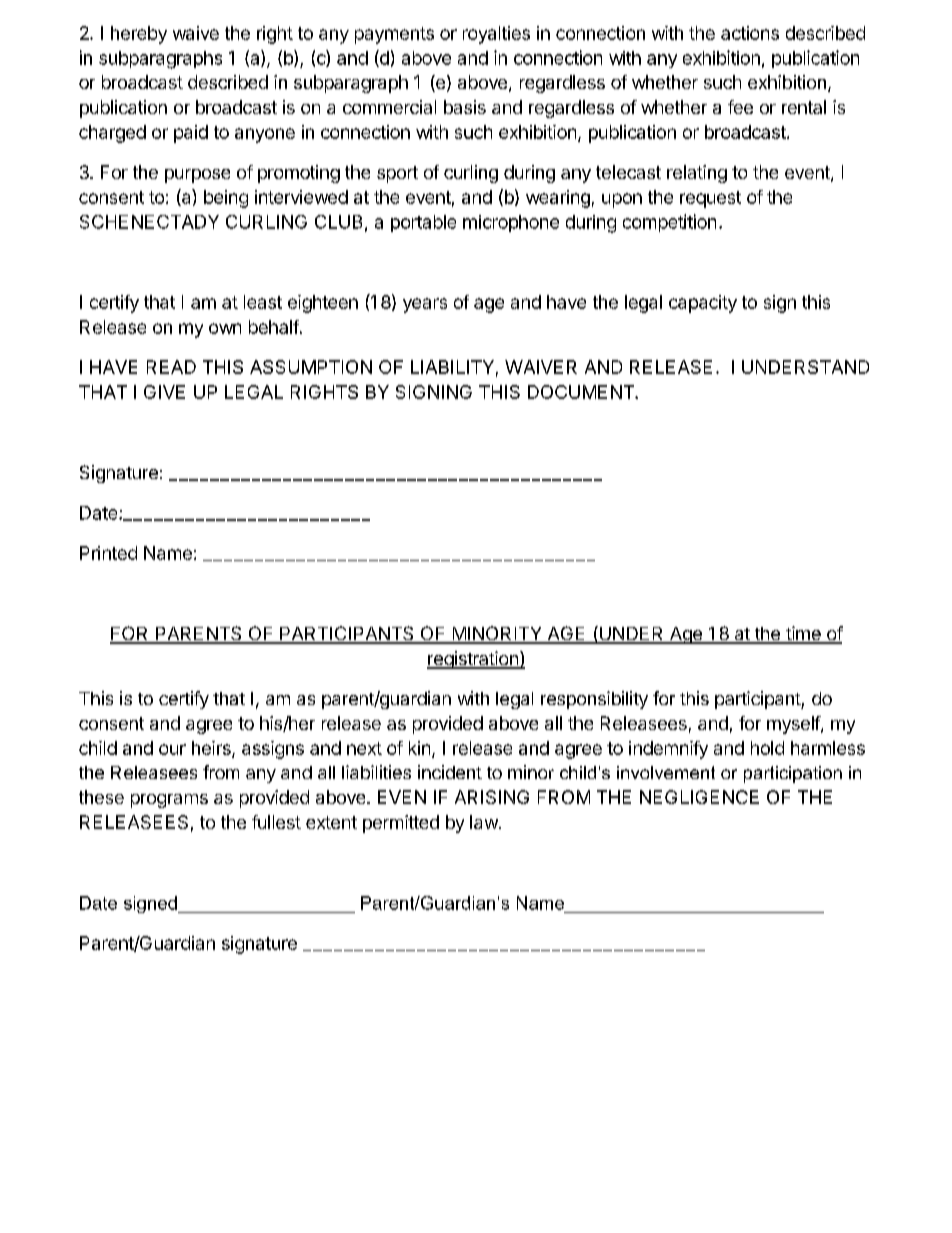  What do you see at coordinates (164, 392) in the document?
I see `GIVE` at bounding box center [164, 392].
